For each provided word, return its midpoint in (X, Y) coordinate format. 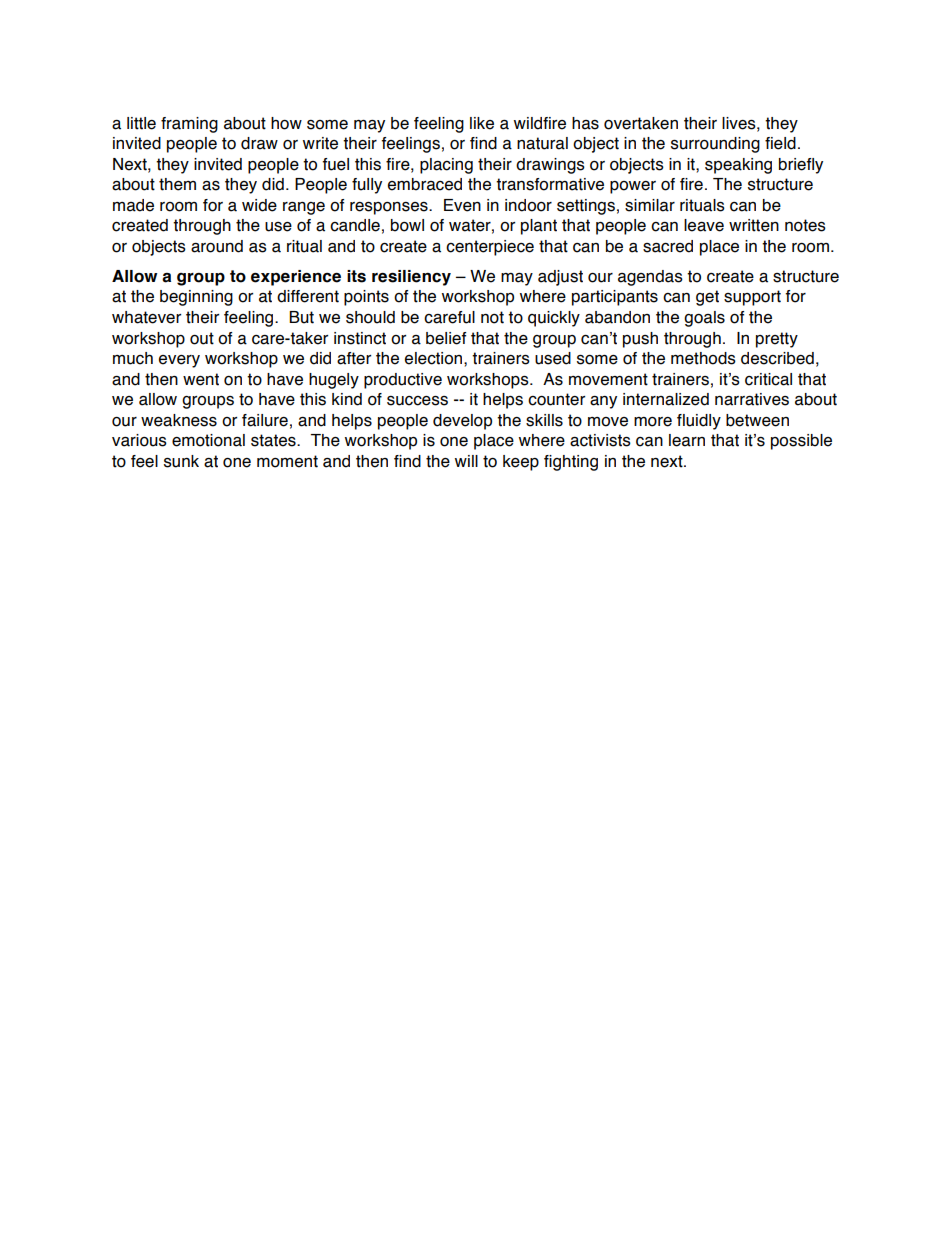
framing (189, 125)
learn (687, 440)
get (707, 298)
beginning (196, 298)
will (466, 461)
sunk (181, 461)
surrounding (715, 145)
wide (259, 205)
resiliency (411, 278)
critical (768, 379)
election (435, 358)
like (482, 123)
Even (462, 205)
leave (704, 225)
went (201, 379)
